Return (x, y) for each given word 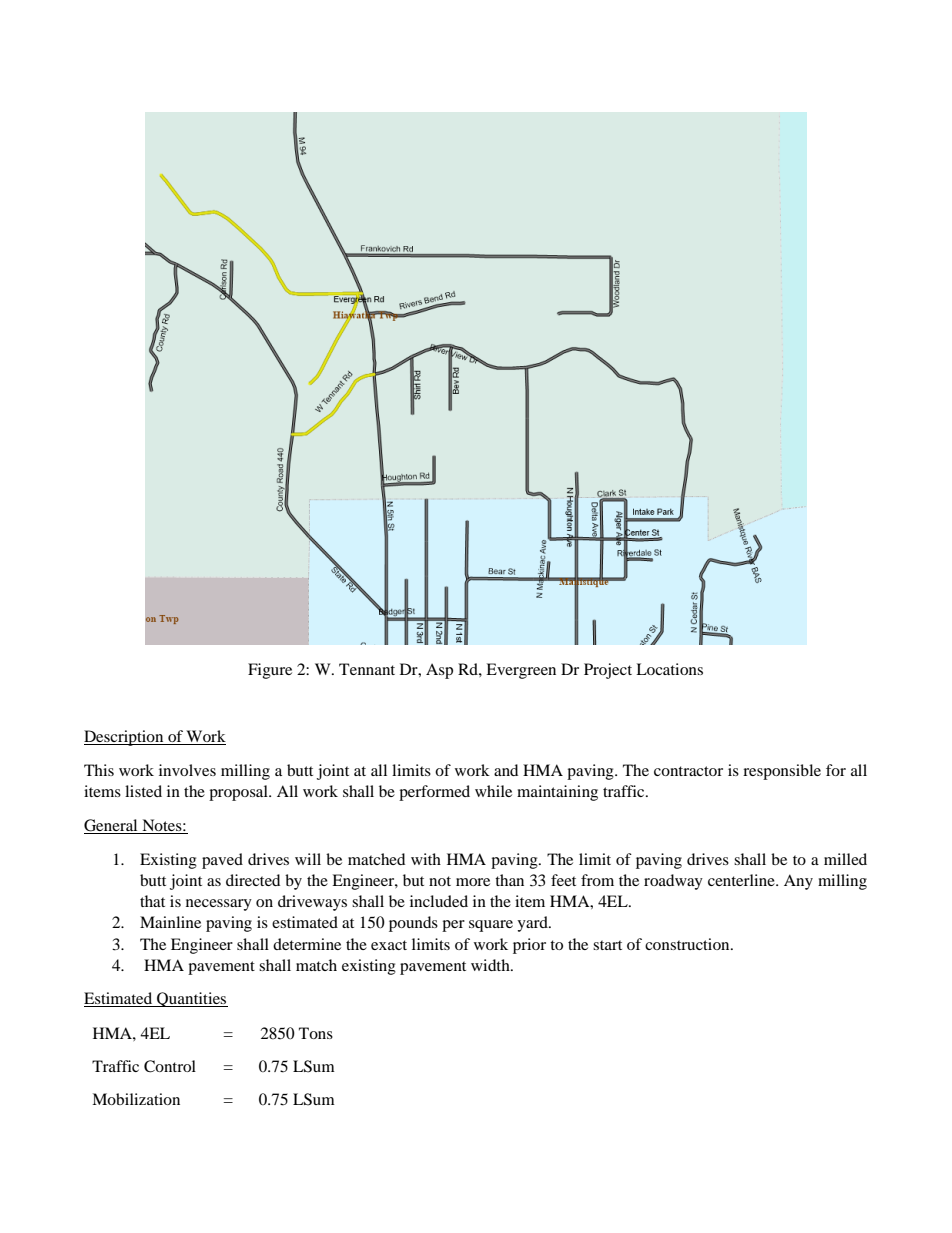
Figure (270, 671)
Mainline (170, 922)
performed (434, 793)
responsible (782, 772)
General (112, 826)
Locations (669, 669)
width (491, 965)
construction (688, 944)
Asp (439, 671)
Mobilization (136, 1099)
